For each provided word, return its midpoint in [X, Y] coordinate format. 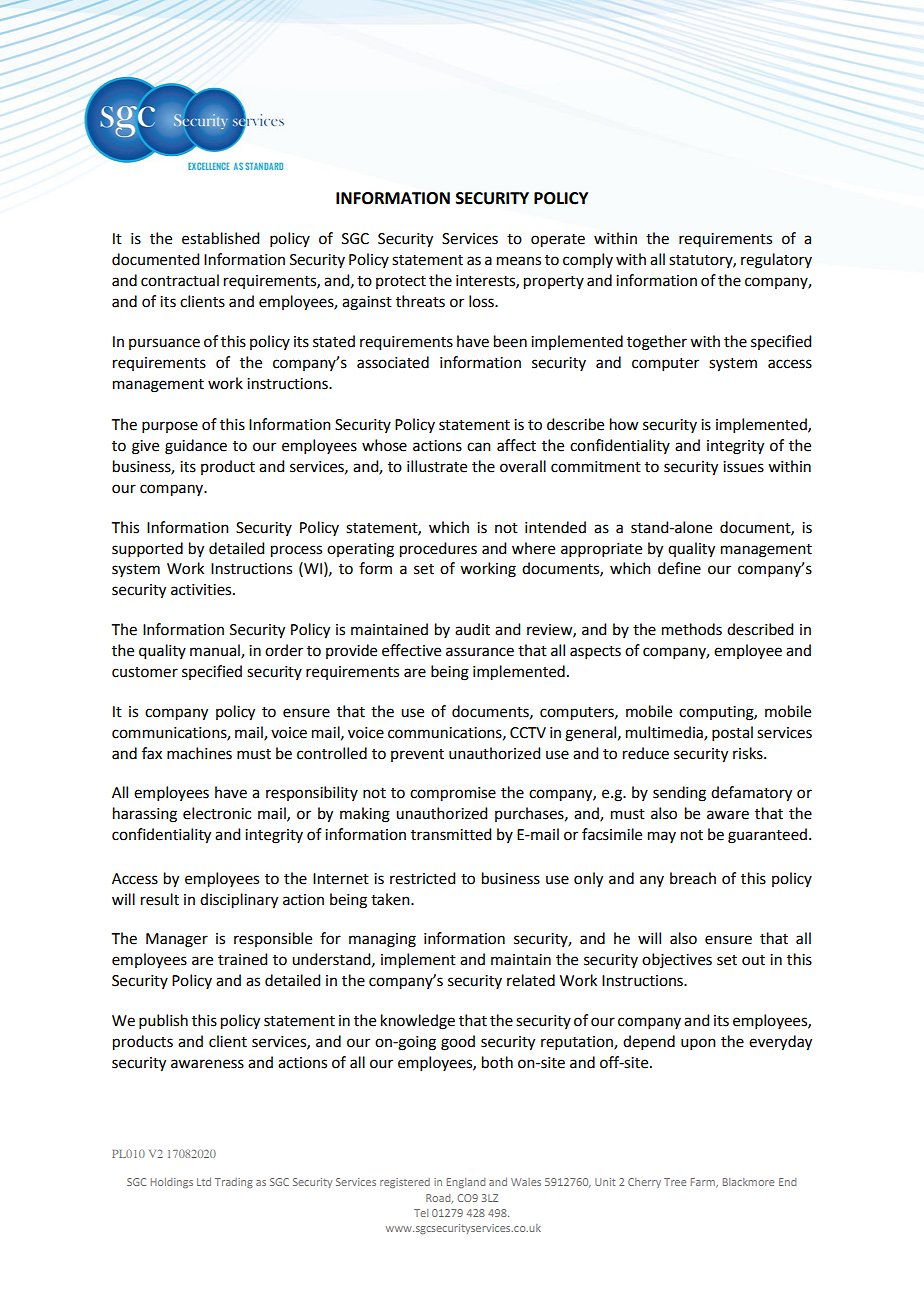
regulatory [776, 261]
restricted [422, 878]
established [220, 238]
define [679, 568]
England [466, 1183]
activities [202, 590]
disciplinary [239, 901]
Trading [234, 1183]
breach [693, 878]
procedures [438, 550]
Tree [675, 1182]
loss [482, 301]
